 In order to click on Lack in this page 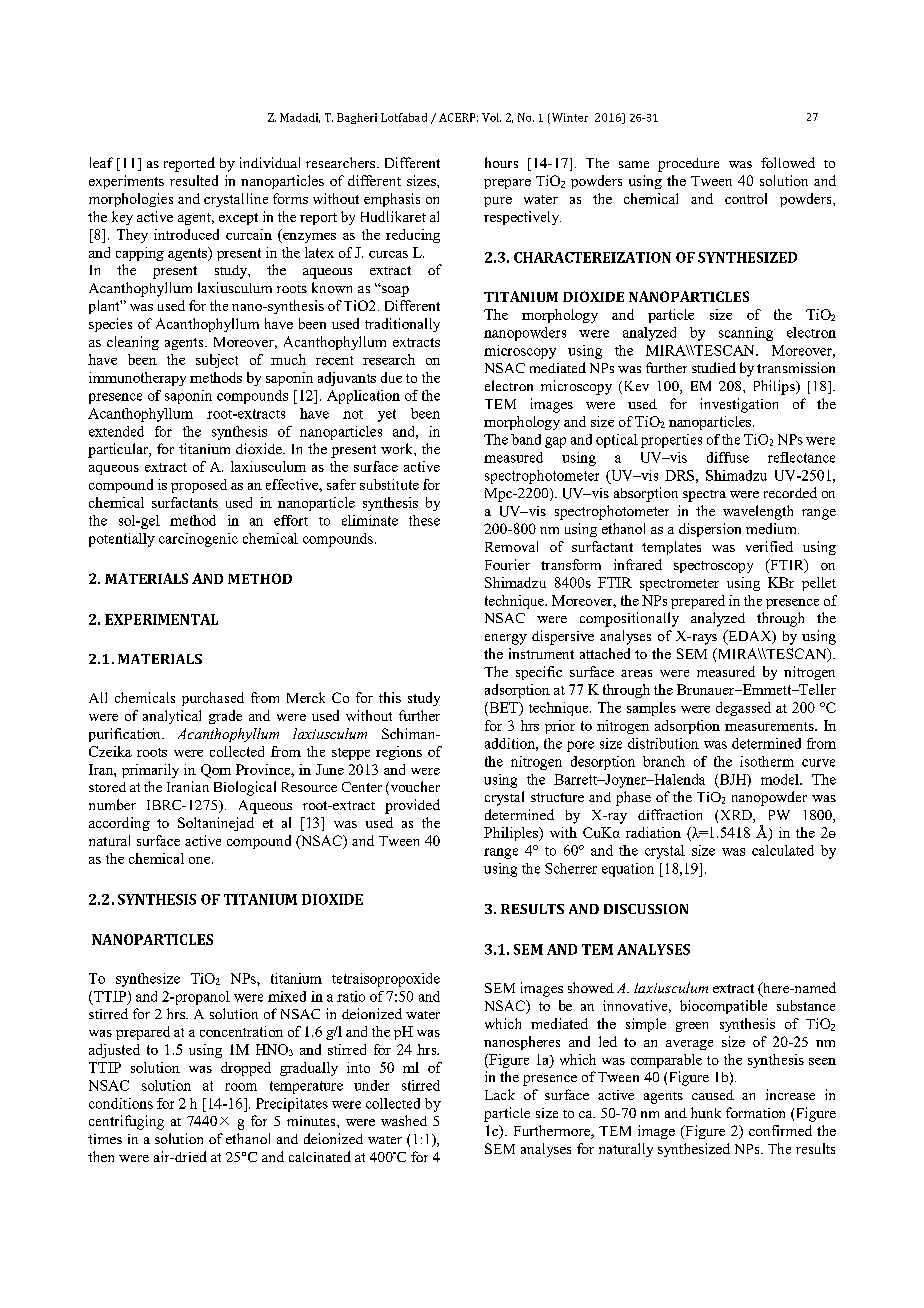, I will do `click(500, 1094)`.
